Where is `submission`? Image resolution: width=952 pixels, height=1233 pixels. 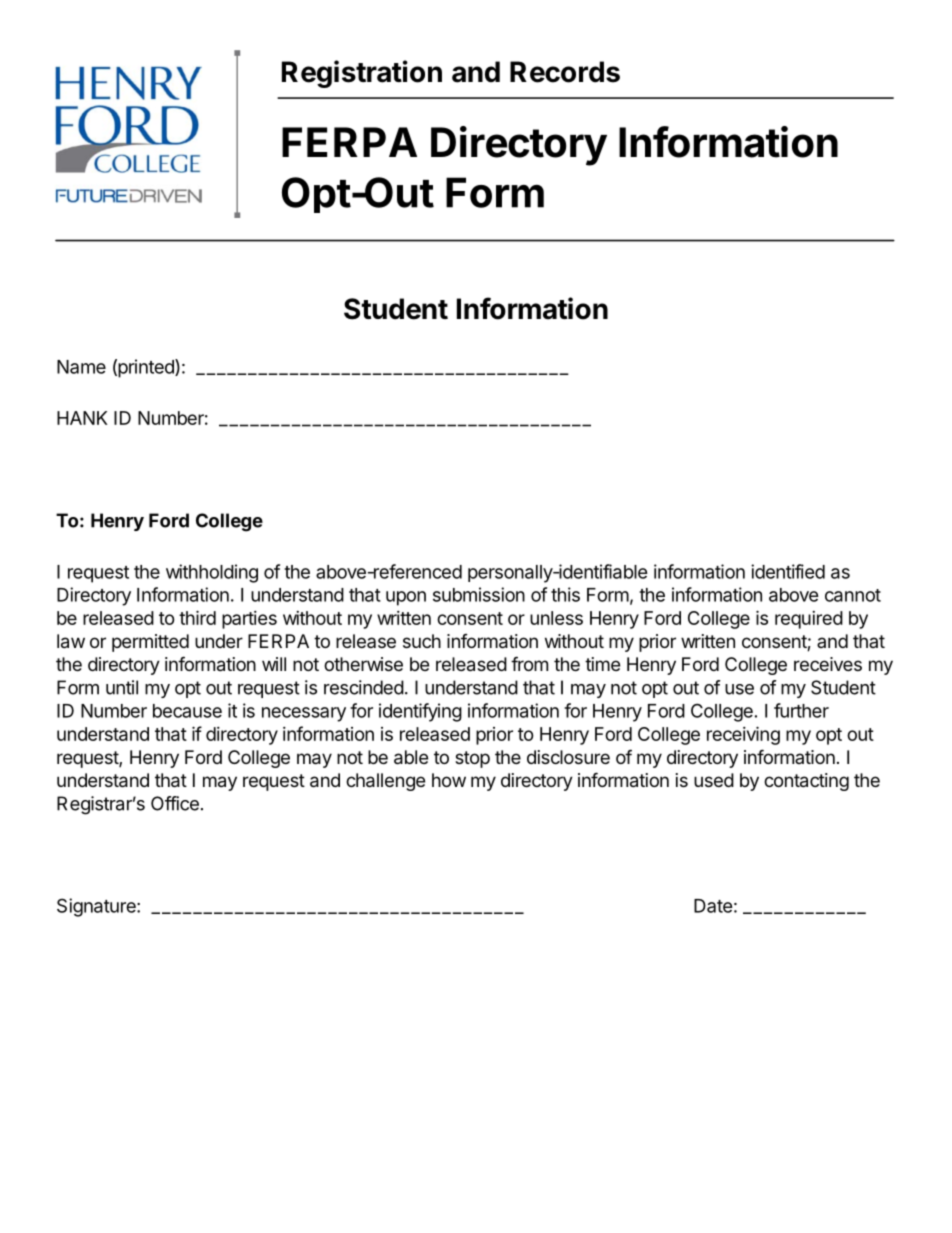
submission is located at coordinates (479, 594).
